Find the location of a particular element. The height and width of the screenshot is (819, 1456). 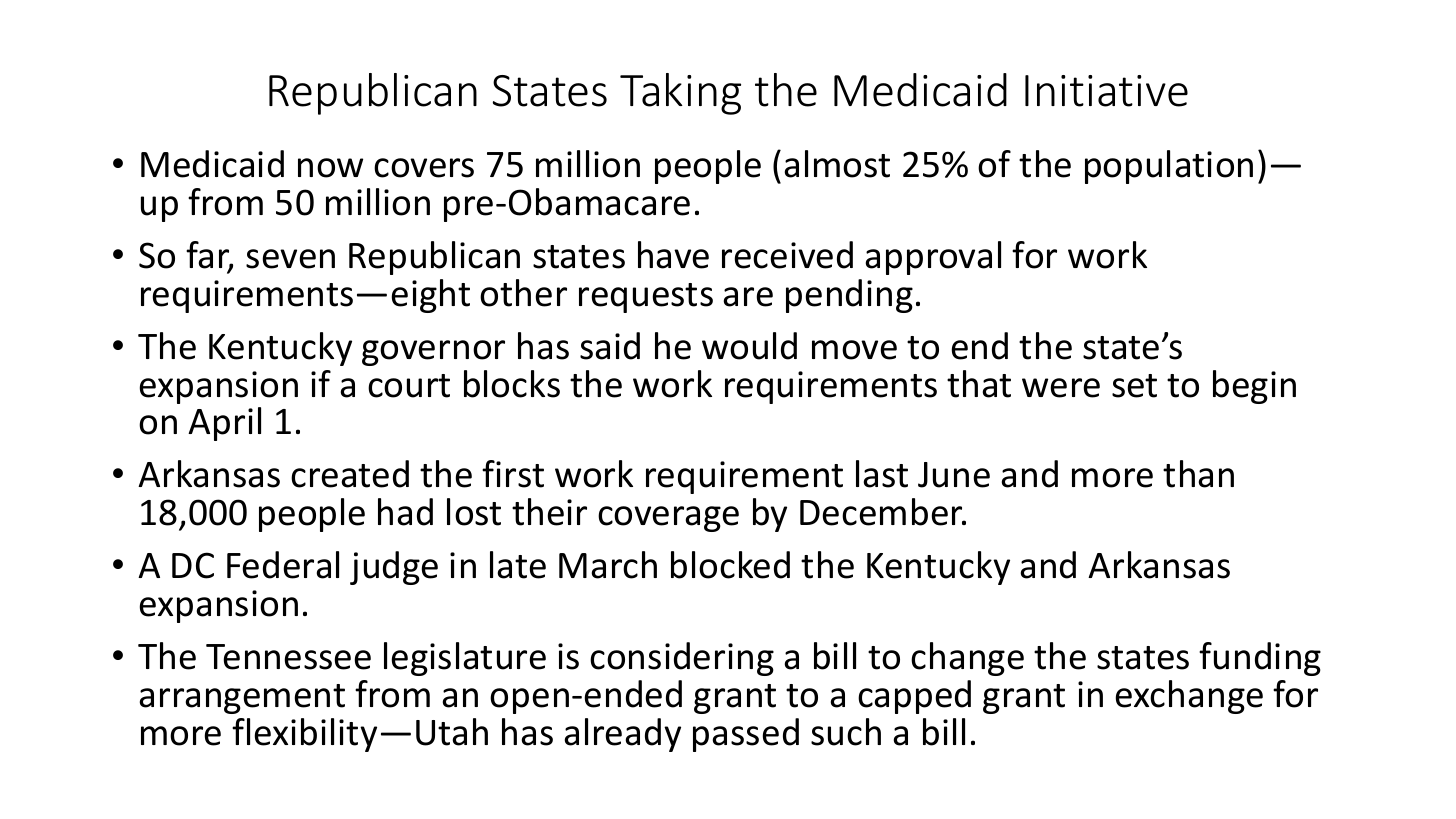

now is located at coordinates (330, 168).
